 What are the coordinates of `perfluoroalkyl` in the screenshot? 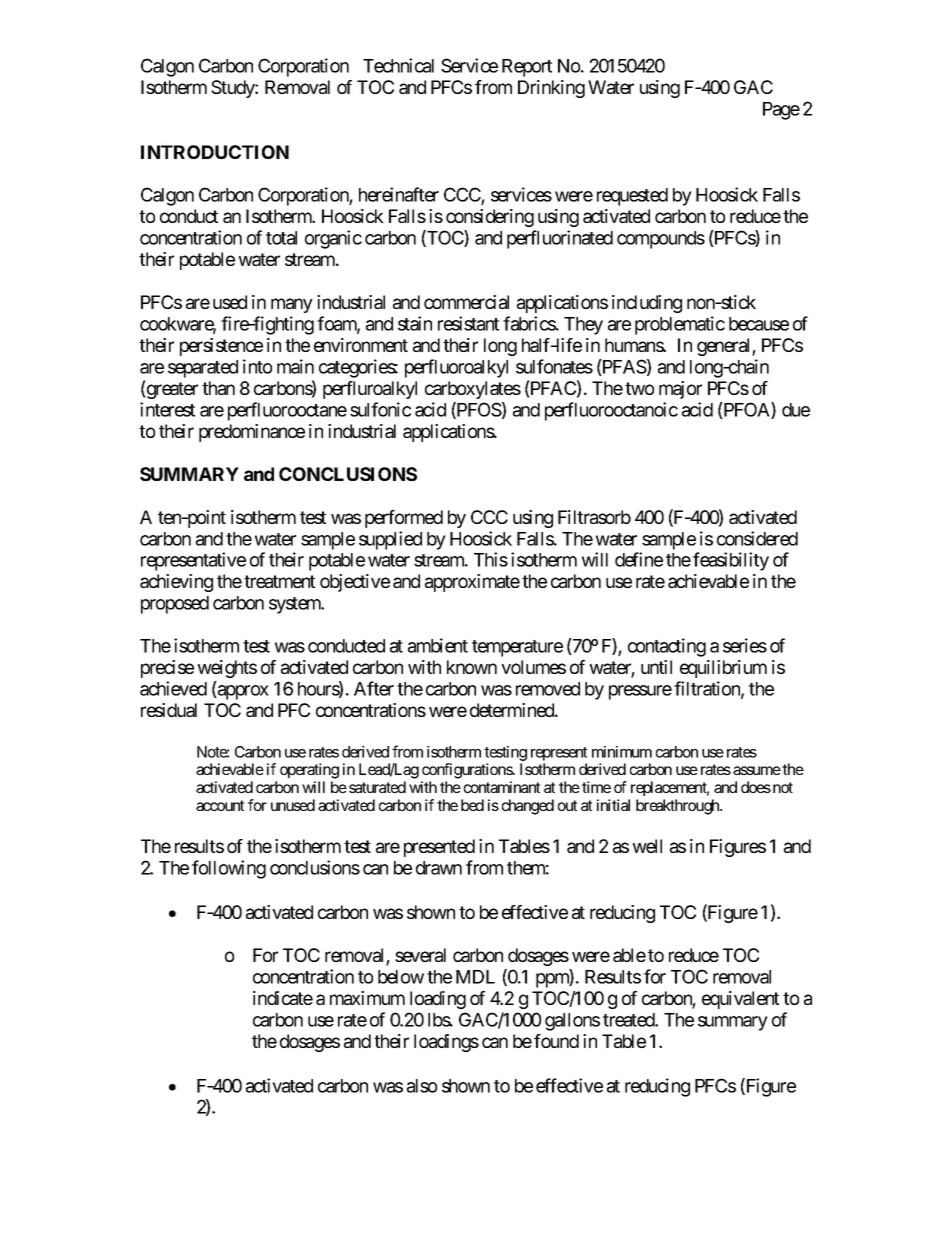 It's located at (456, 368).
